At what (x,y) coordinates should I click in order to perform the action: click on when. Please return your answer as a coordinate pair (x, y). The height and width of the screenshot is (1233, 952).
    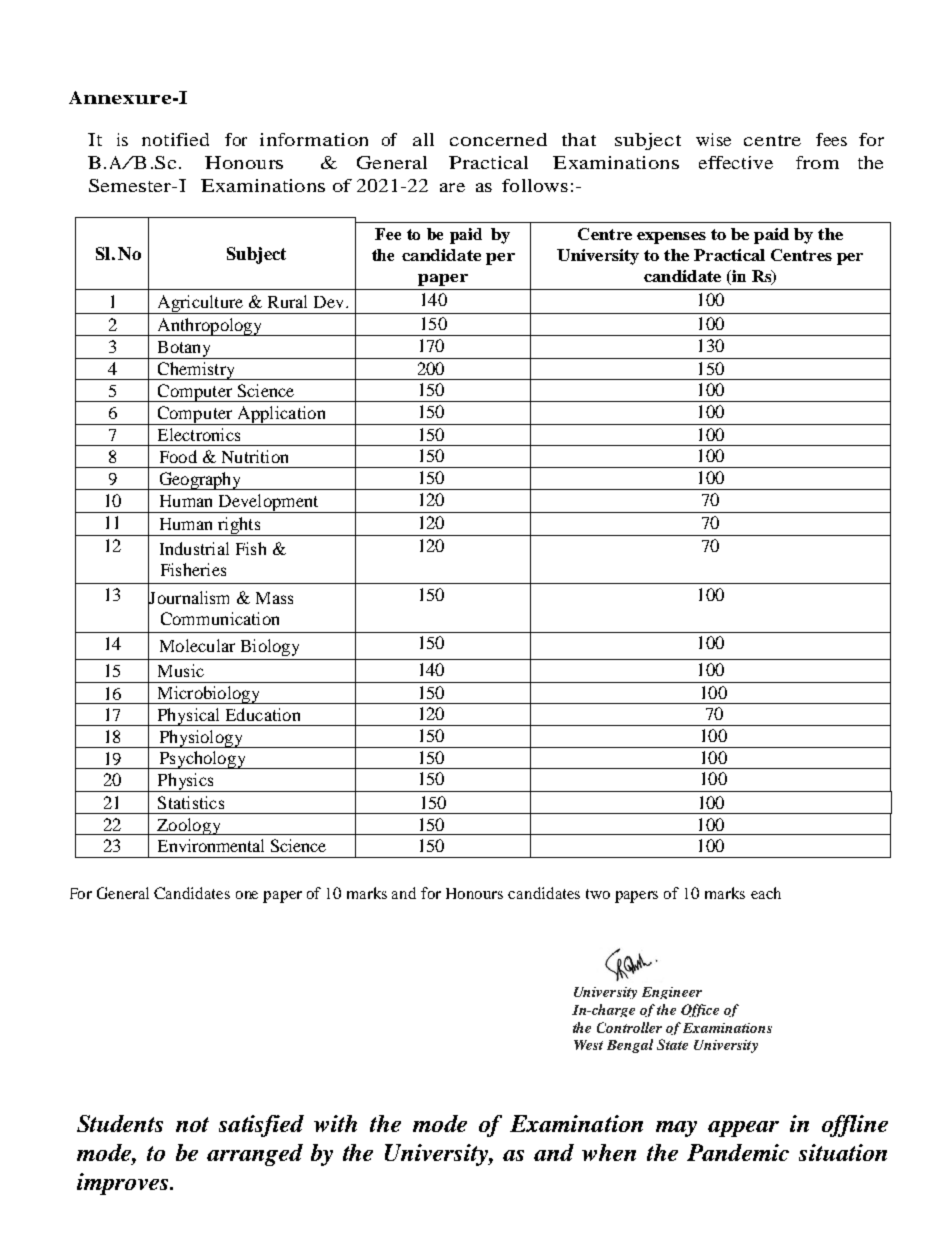
    Looking at the image, I should click on (609, 1152).
